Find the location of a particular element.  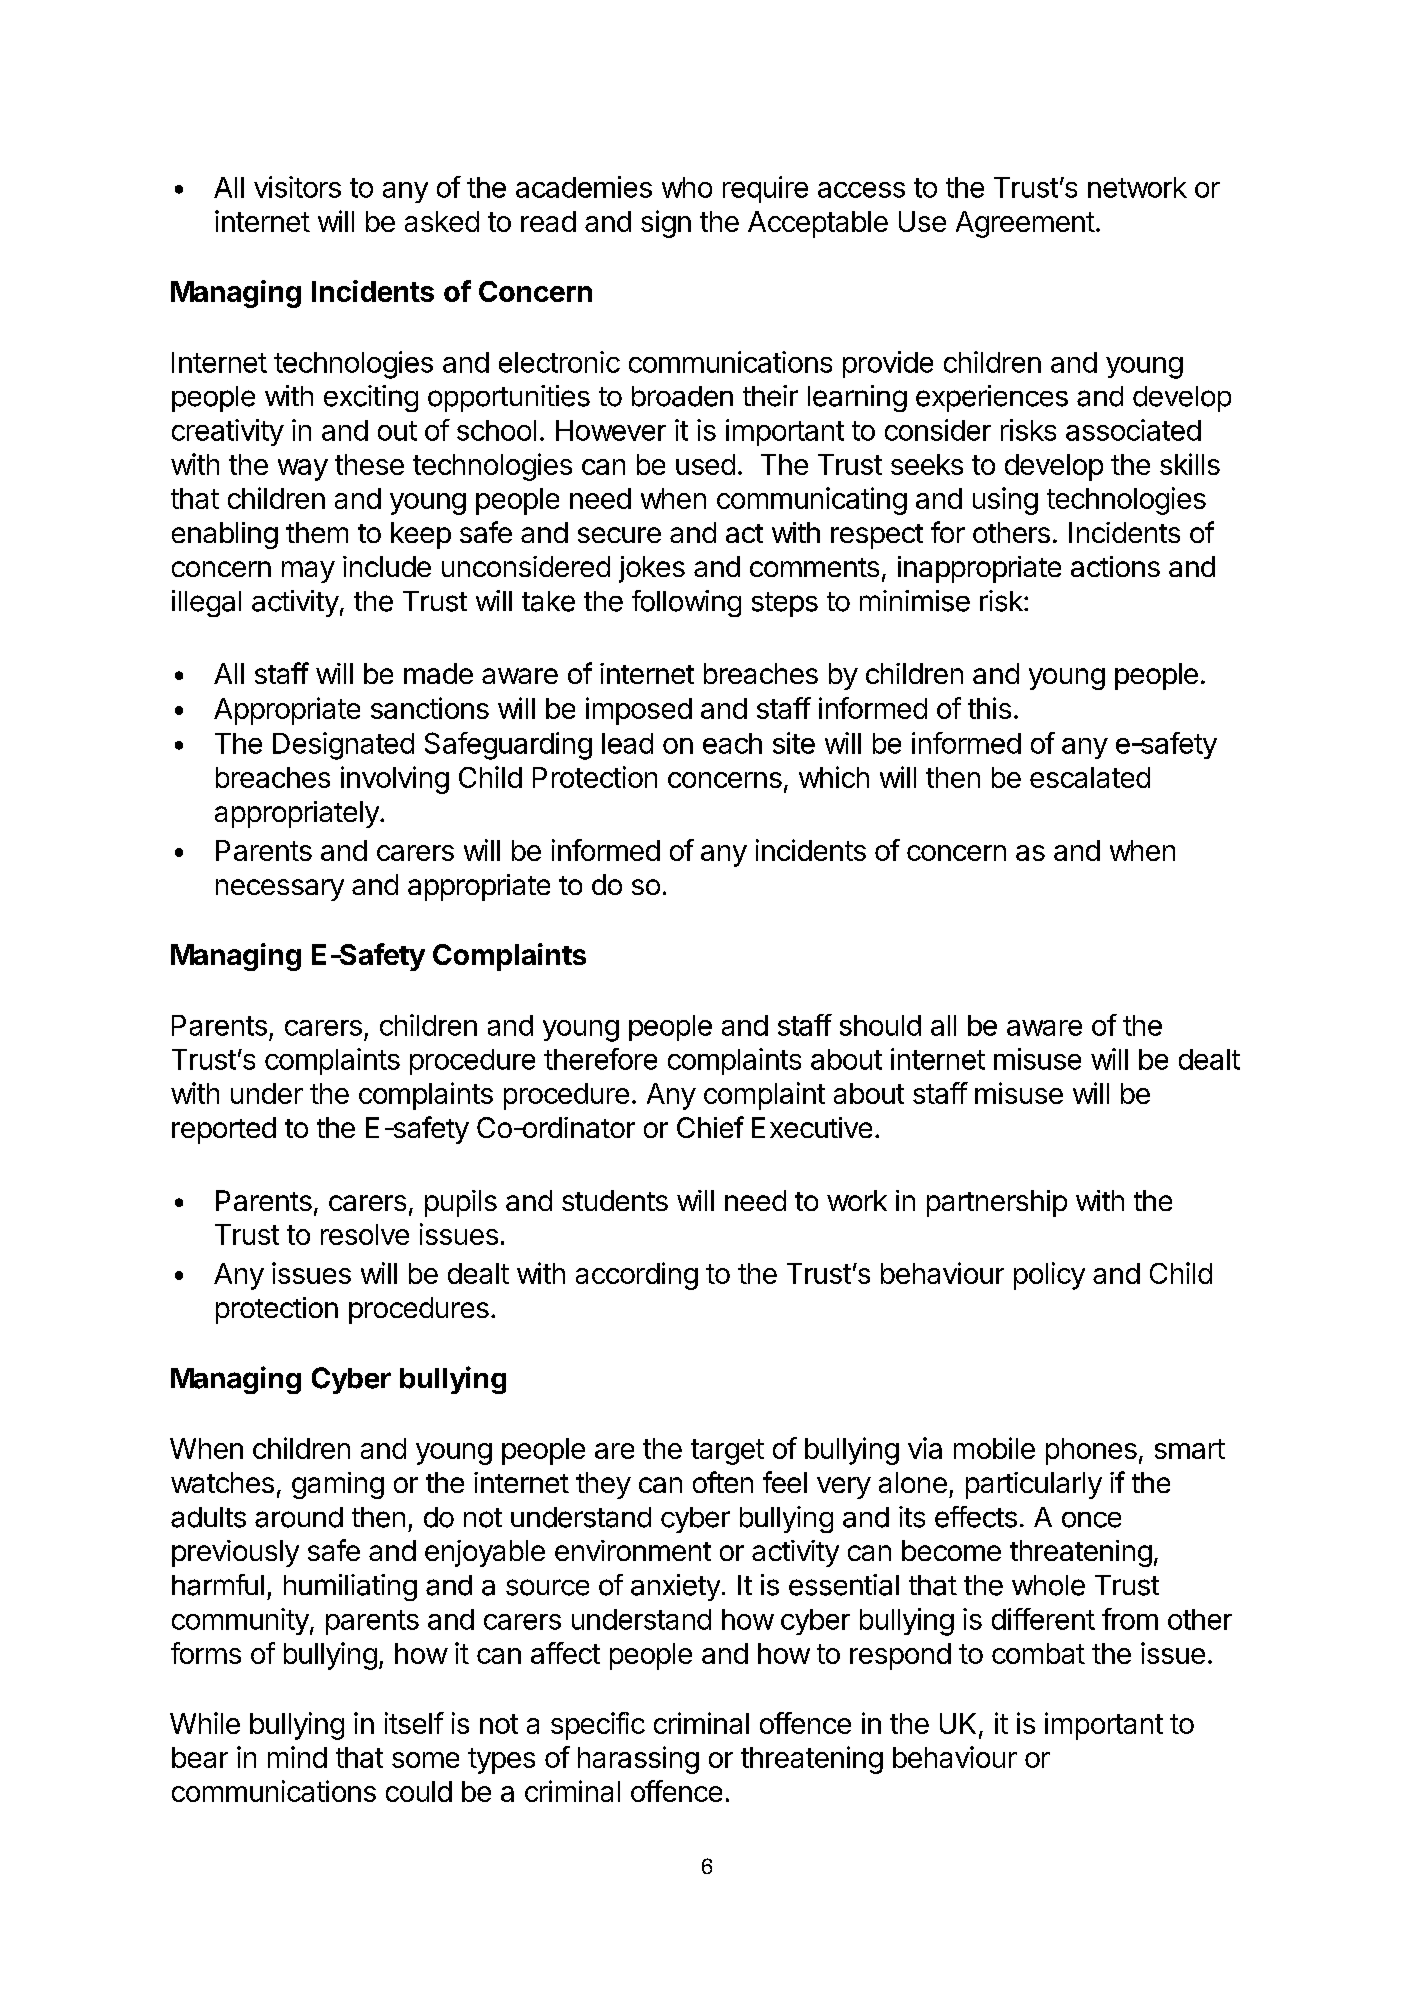

involving is located at coordinates (395, 780).
